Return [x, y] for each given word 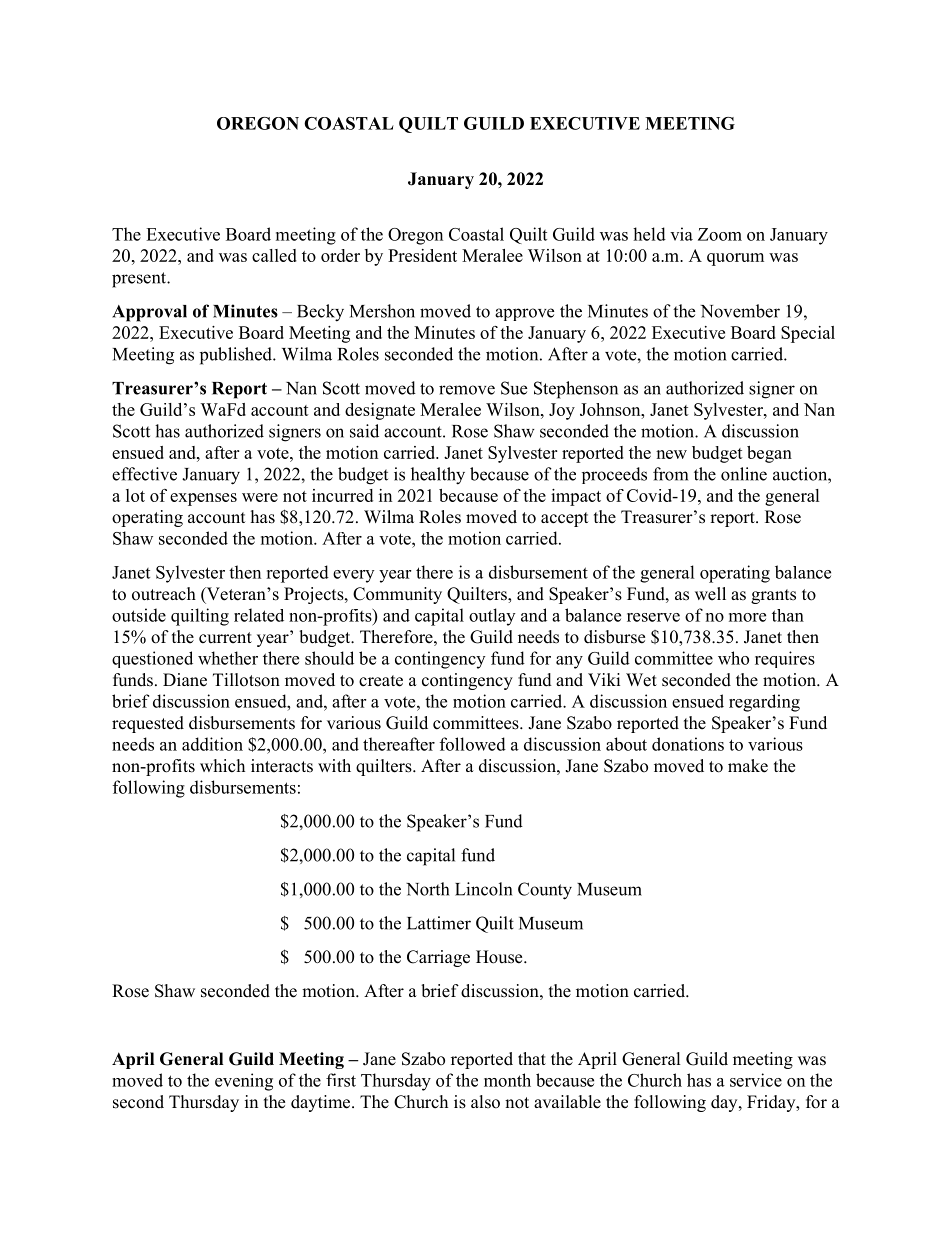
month [507, 1080]
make [748, 766]
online [744, 474]
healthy [438, 476]
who [733, 658]
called [274, 255]
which [222, 766]
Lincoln [483, 889]
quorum [735, 259]
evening [244, 1082]
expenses [203, 499]
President [422, 255]
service [756, 1080]
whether [228, 658]
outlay [492, 617]
